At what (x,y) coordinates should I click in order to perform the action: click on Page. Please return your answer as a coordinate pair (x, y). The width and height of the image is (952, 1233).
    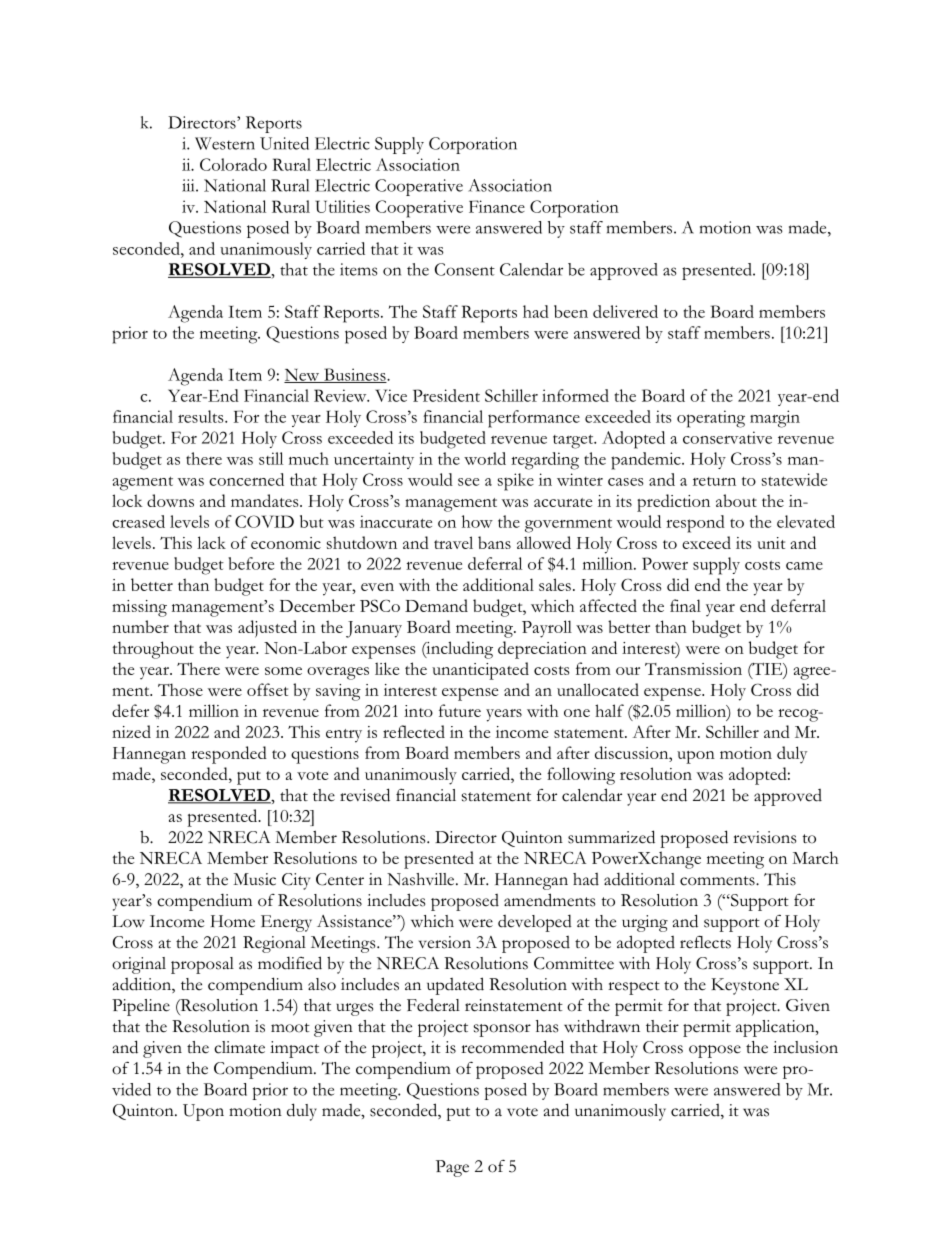
    Looking at the image, I should click on (452, 1168).
